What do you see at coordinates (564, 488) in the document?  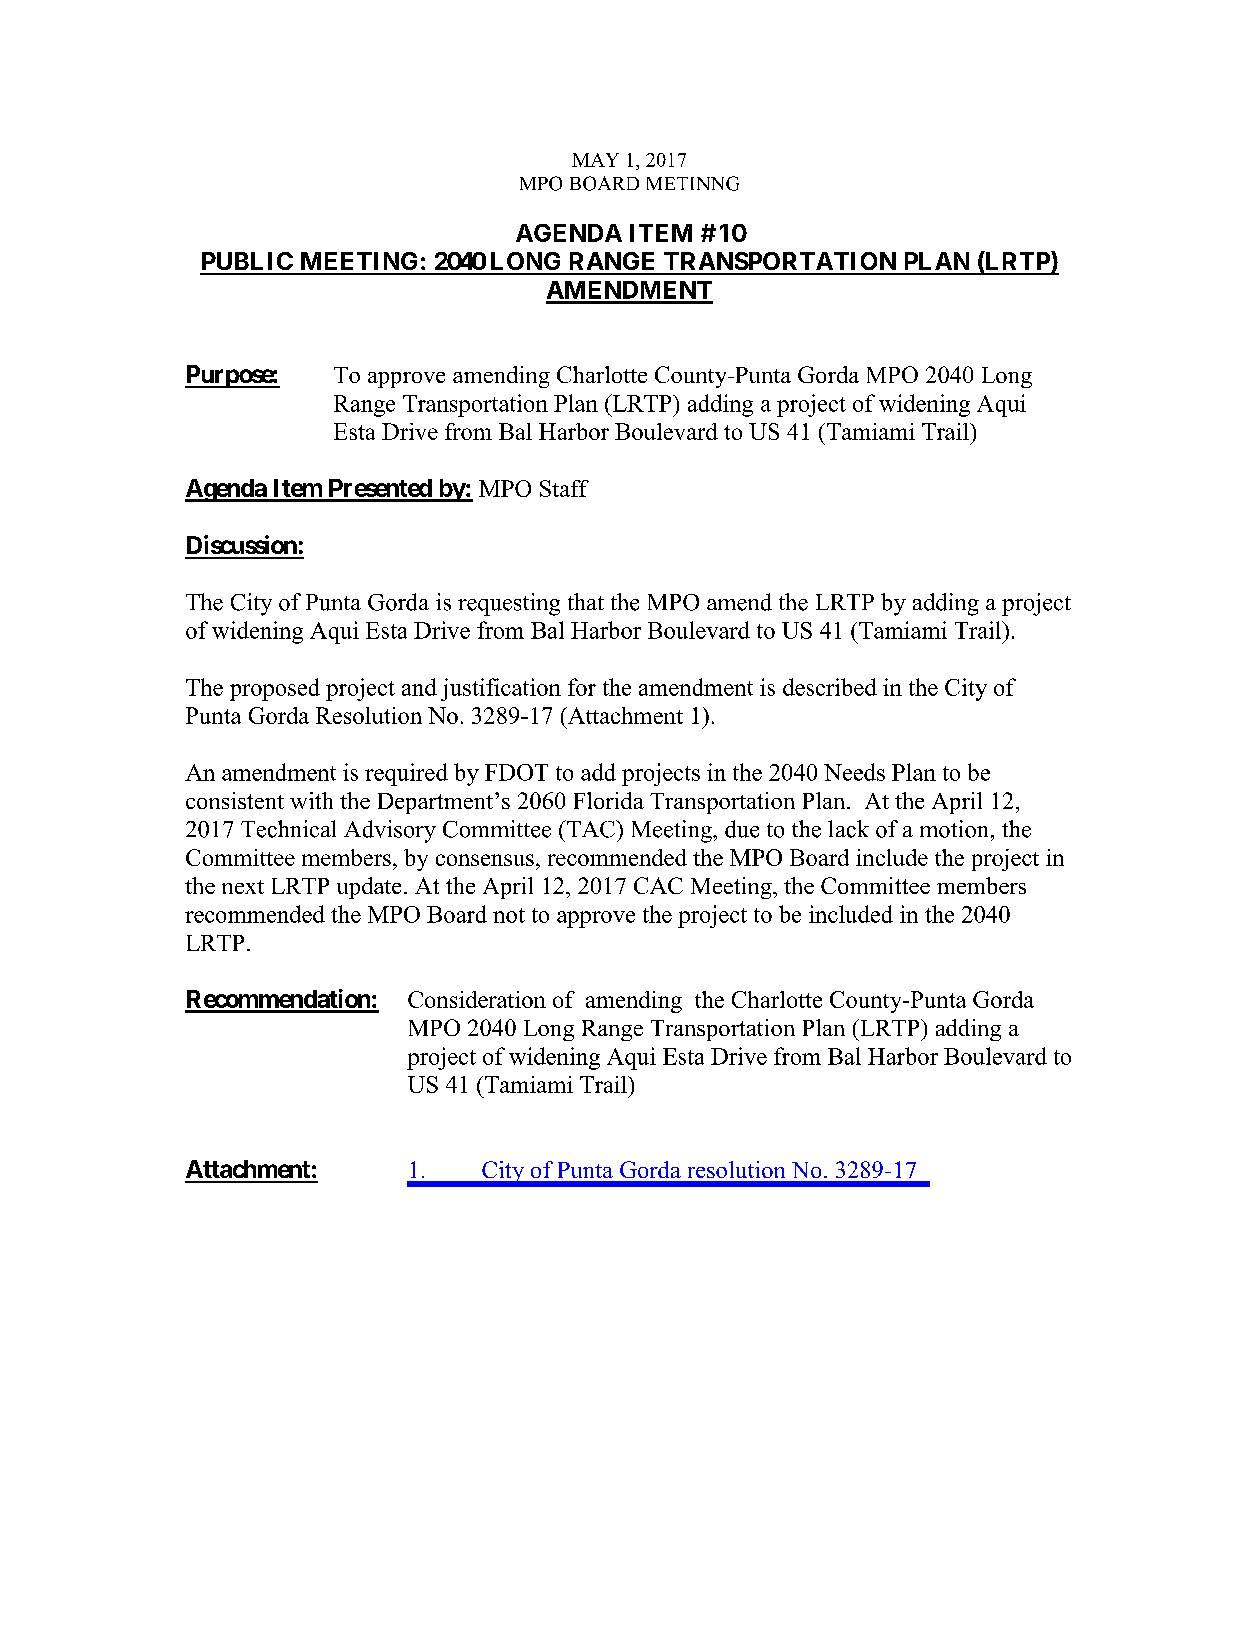 I see `Staff` at bounding box center [564, 488].
